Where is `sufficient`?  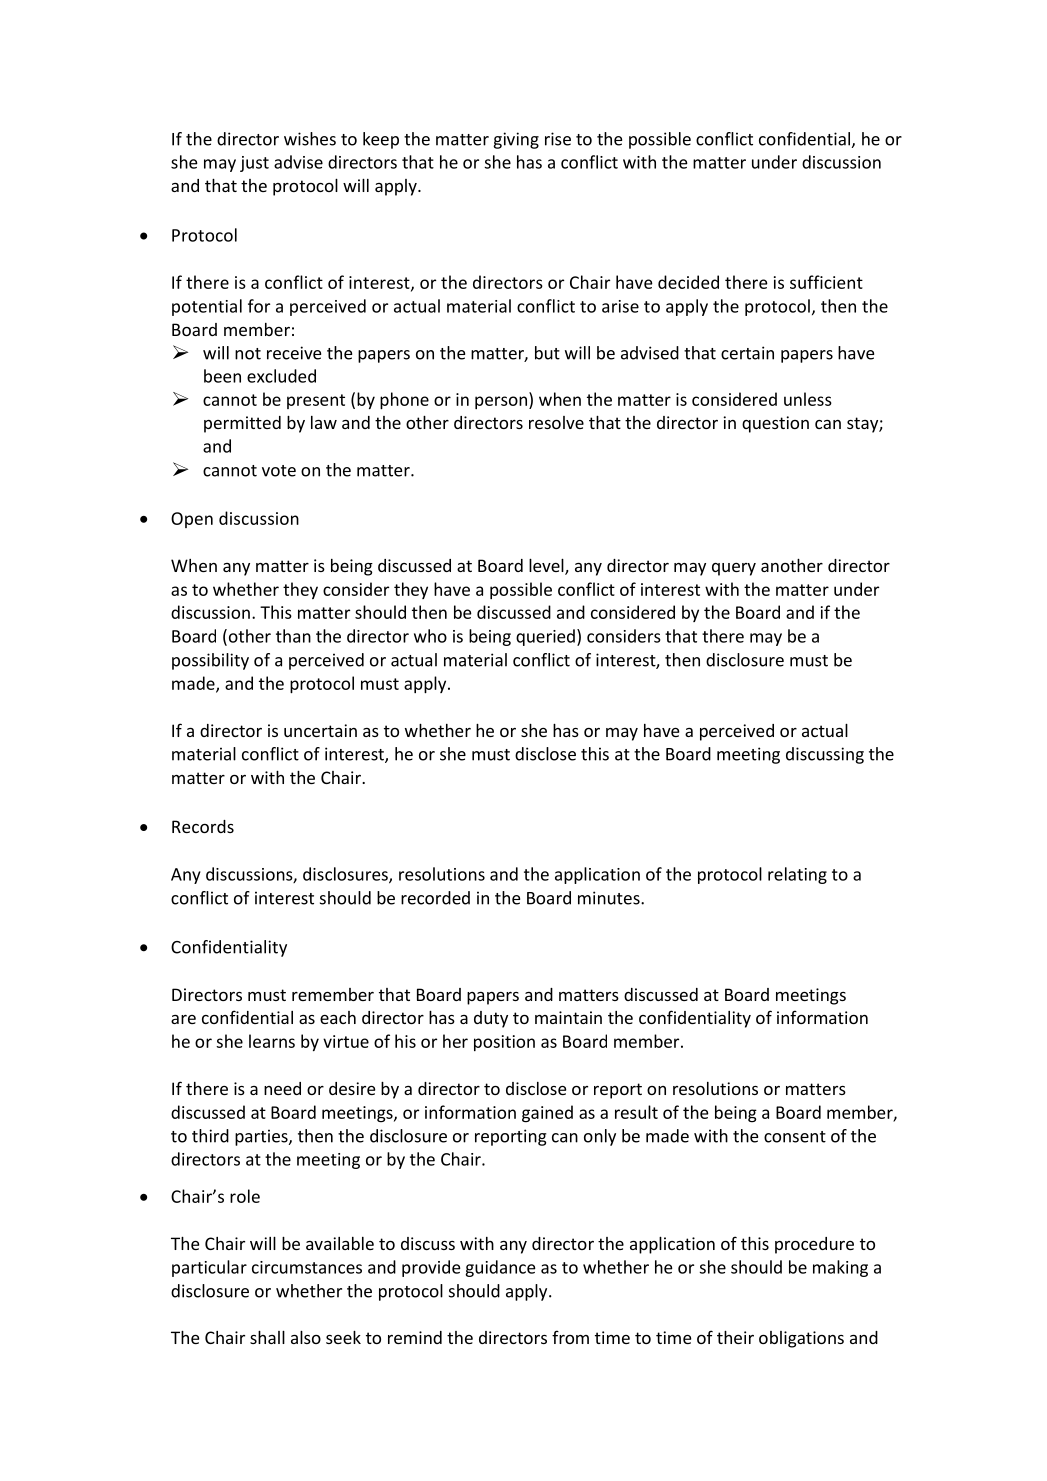 sufficient is located at coordinates (826, 282).
